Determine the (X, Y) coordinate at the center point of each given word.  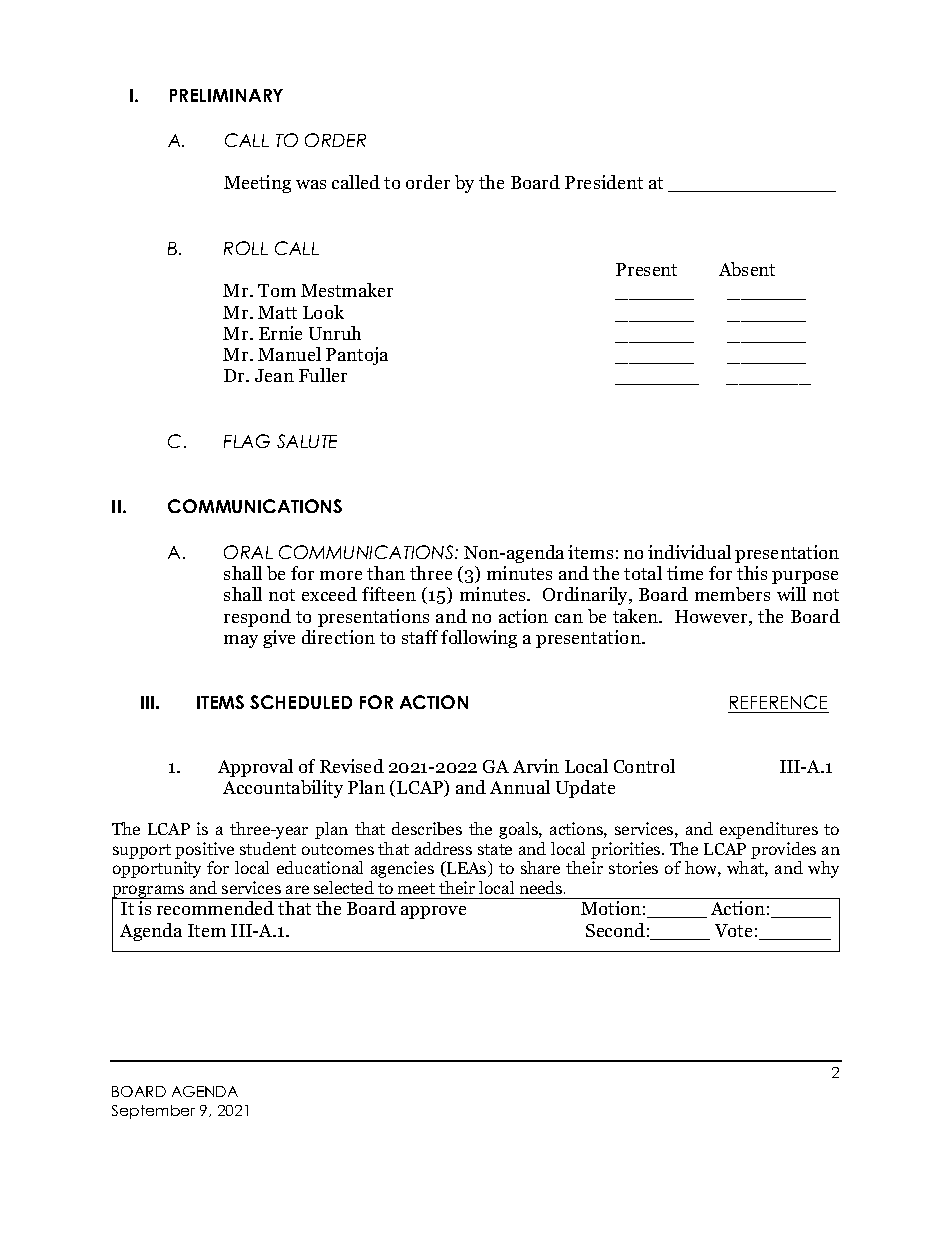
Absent (747, 269)
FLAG (247, 441)
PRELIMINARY (226, 95)
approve (433, 912)
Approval (255, 768)
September (153, 1112)
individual (689, 552)
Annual (520, 787)
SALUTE (307, 441)
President (604, 182)
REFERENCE (778, 704)
